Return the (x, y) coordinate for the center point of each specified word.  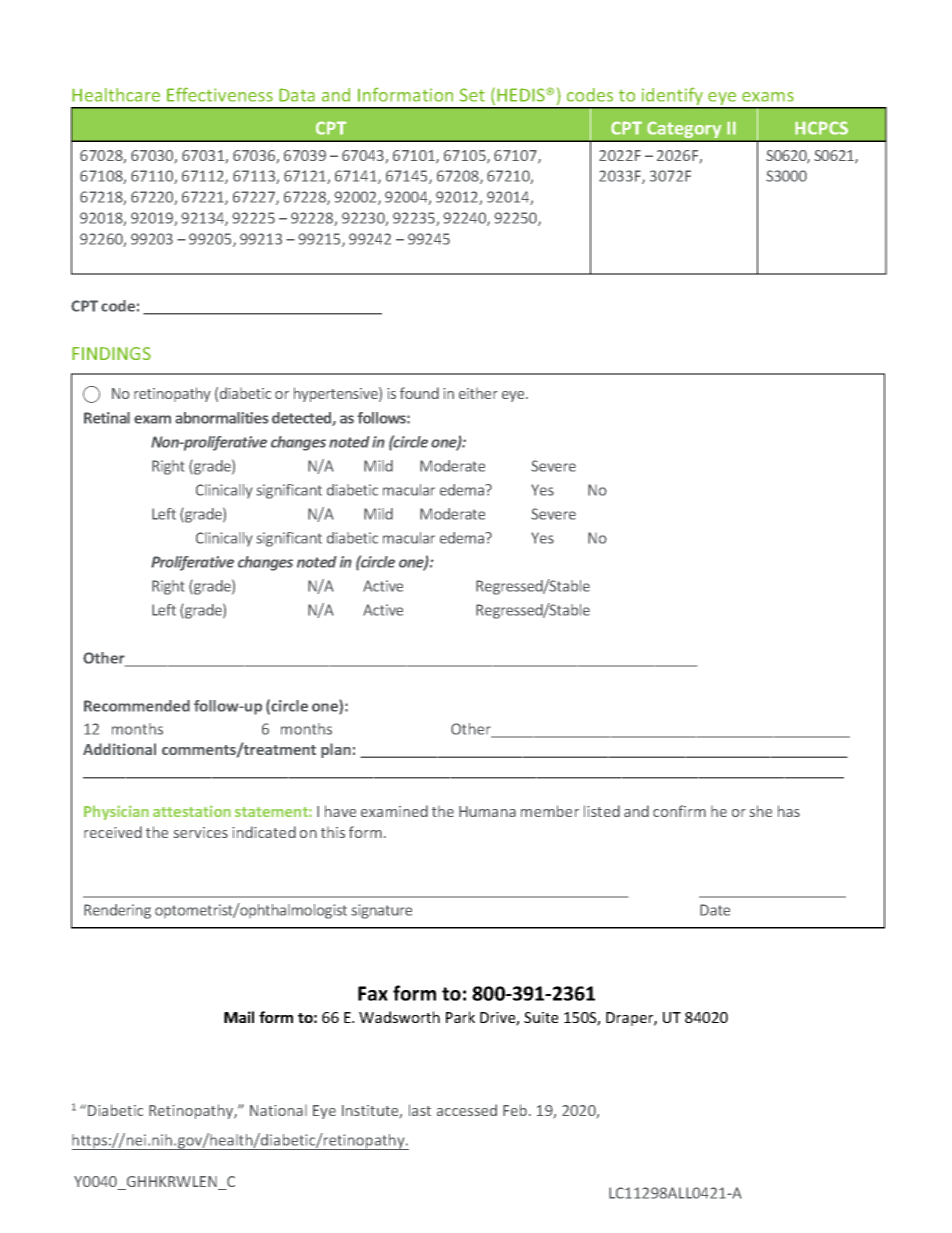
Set (472, 95)
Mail (239, 1017)
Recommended (137, 706)
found (419, 393)
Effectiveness (220, 94)
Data (297, 95)
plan (336, 750)
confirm (679, 811)
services (201, 832)
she (761, 811)
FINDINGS (111, 353)
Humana (487, 811)
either (478, 393)
